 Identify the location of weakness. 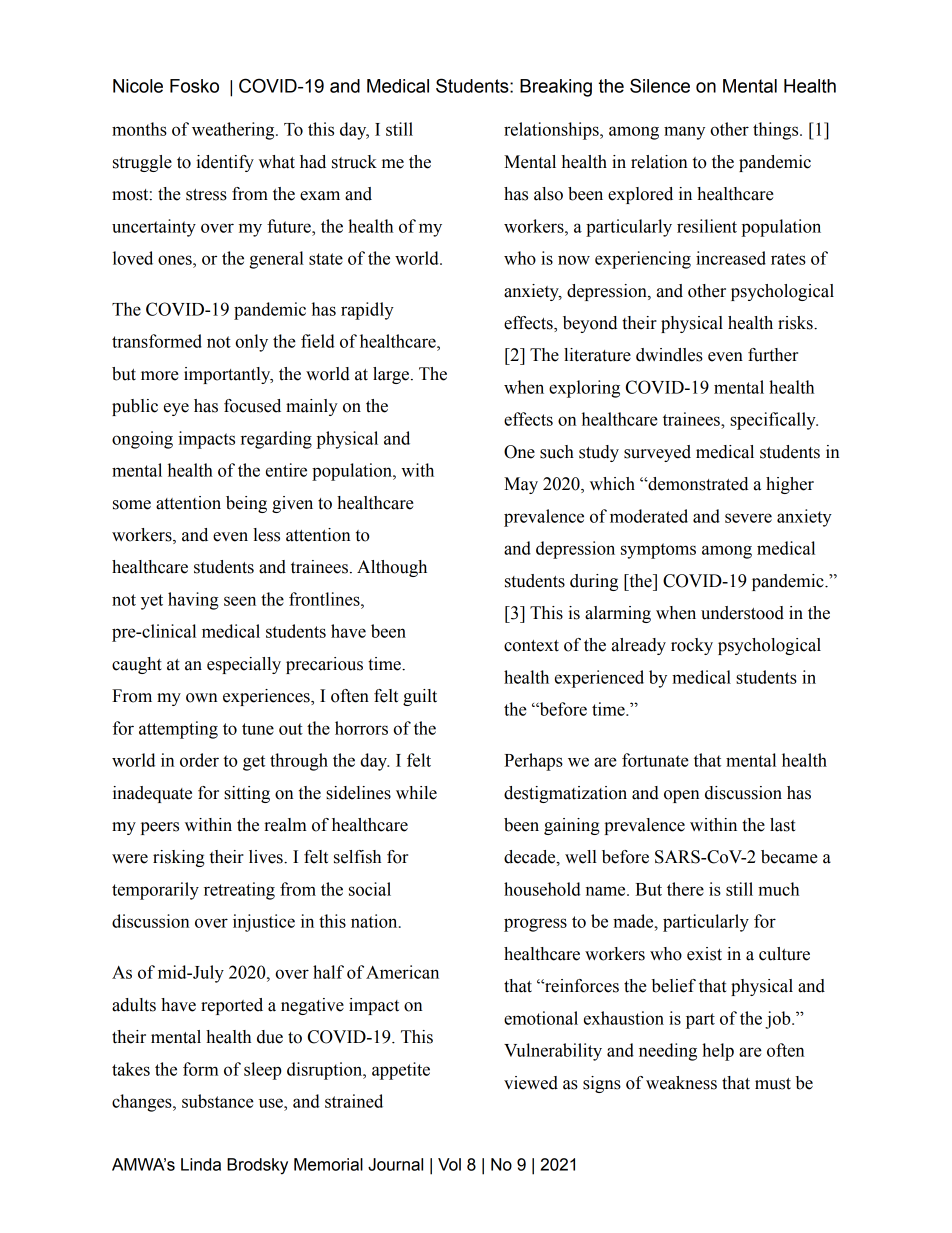
(681, 1083).
